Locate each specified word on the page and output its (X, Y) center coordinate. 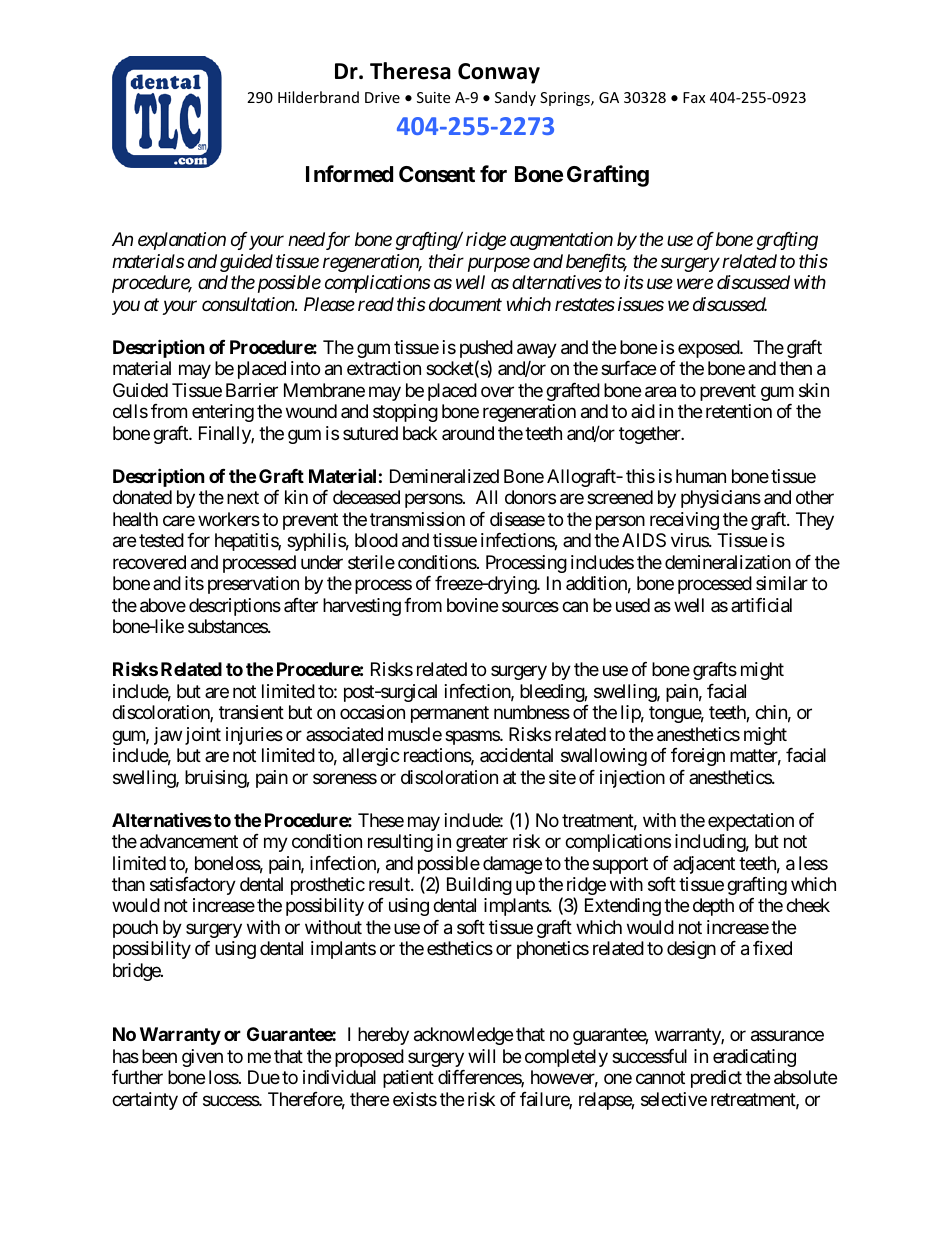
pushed (486, 350)
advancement (189, 841)
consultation (249, 304)
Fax (694, 97)
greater (482, 843)
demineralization (728, 562)
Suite (433, 97)
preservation (253, 585)
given (202, 1058)
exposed (709, 349)
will (481, 1056)
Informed (349, 173)
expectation (751, 822)
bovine (472, 605)
